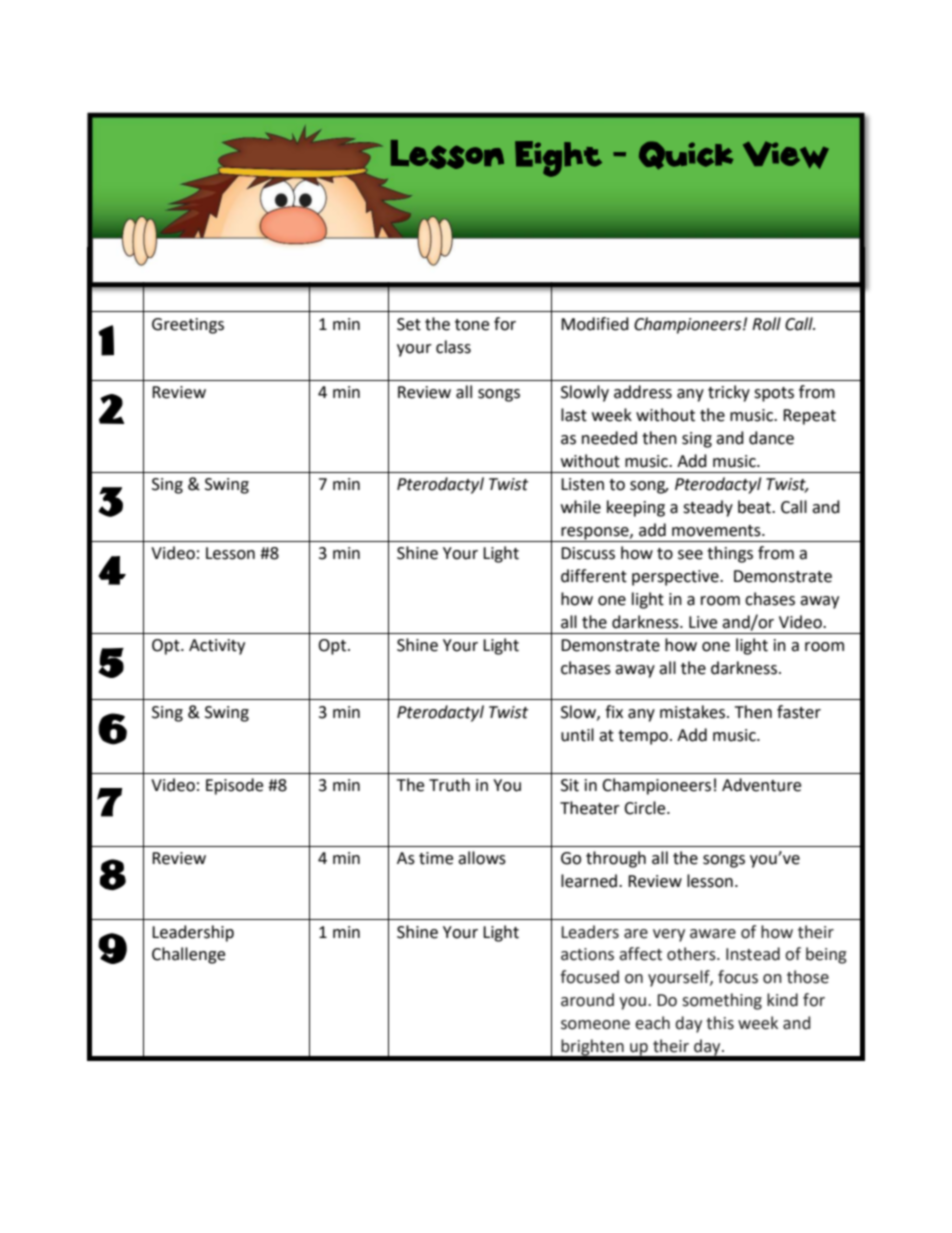  I want to click on Challenge, so click(188, 955).
